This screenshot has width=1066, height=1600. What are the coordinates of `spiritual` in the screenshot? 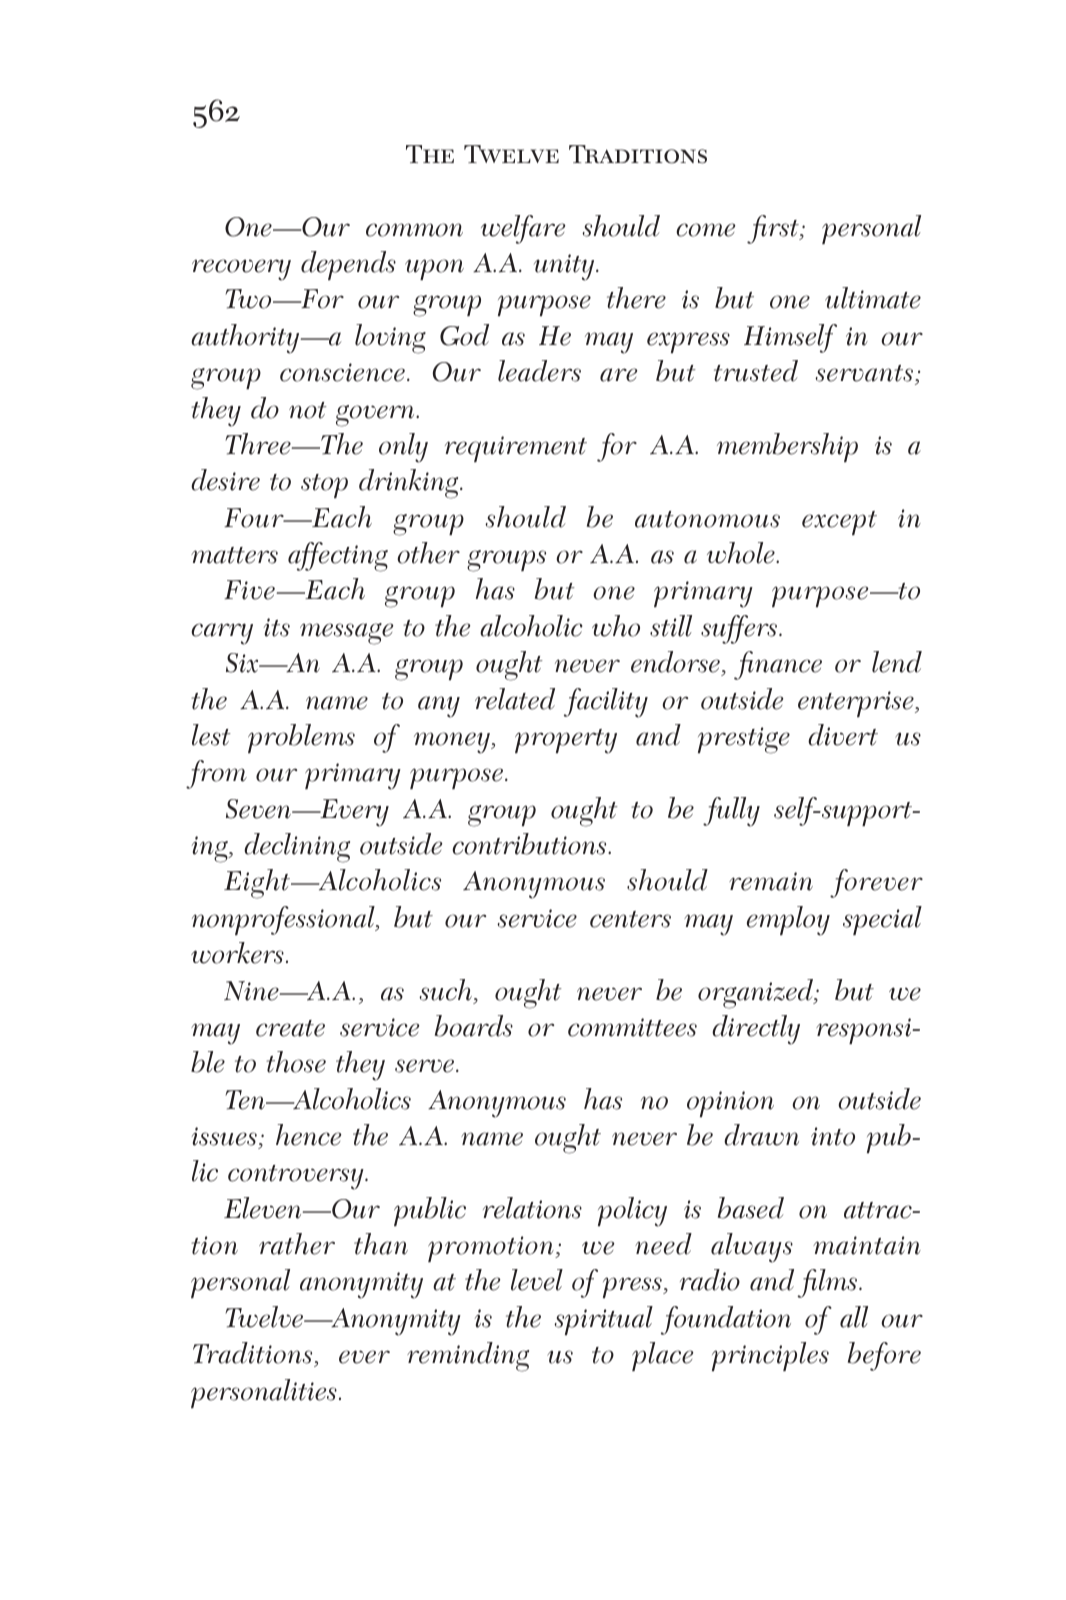 It's located at (603, 1320).
